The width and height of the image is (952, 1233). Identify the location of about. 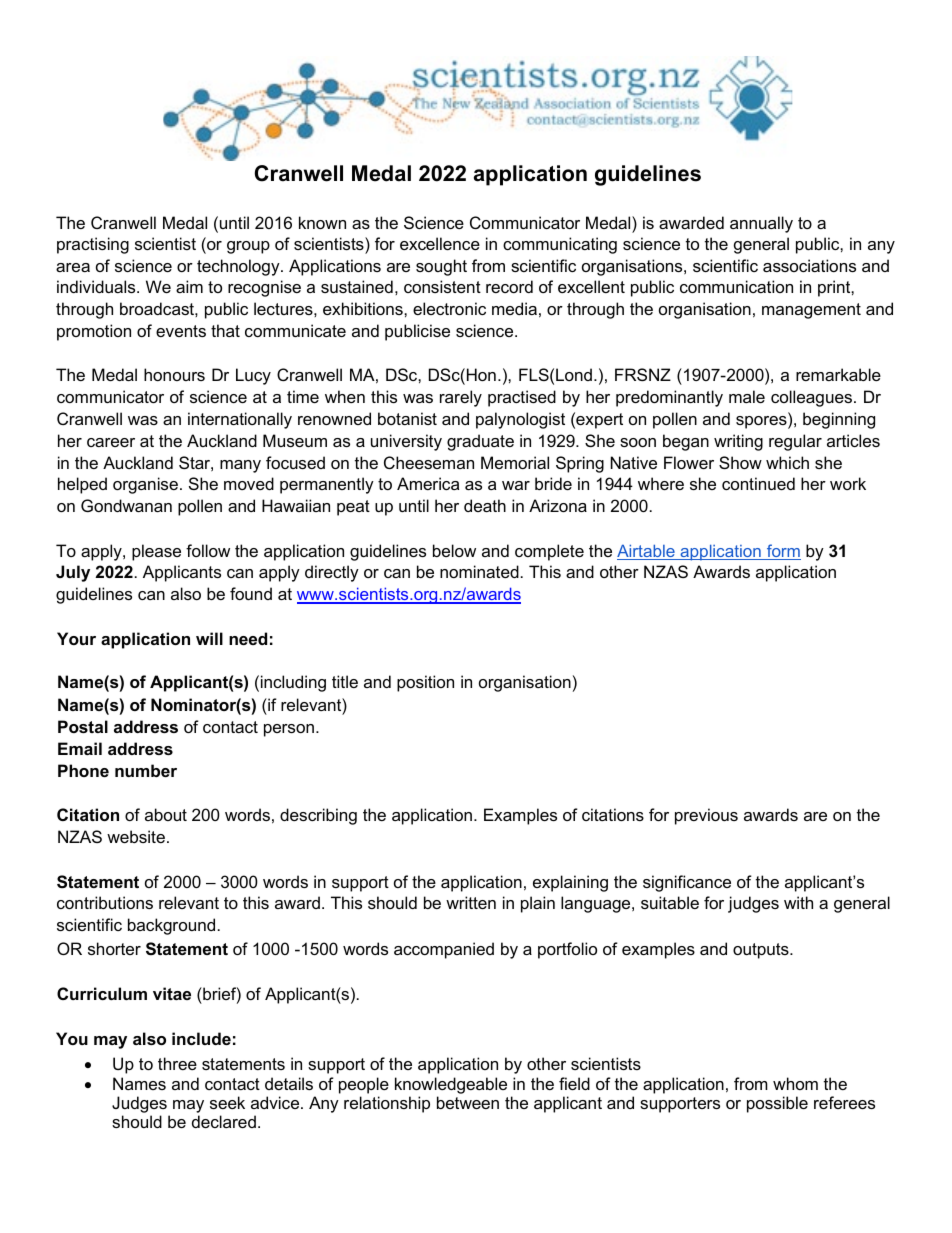
(166, 814).
